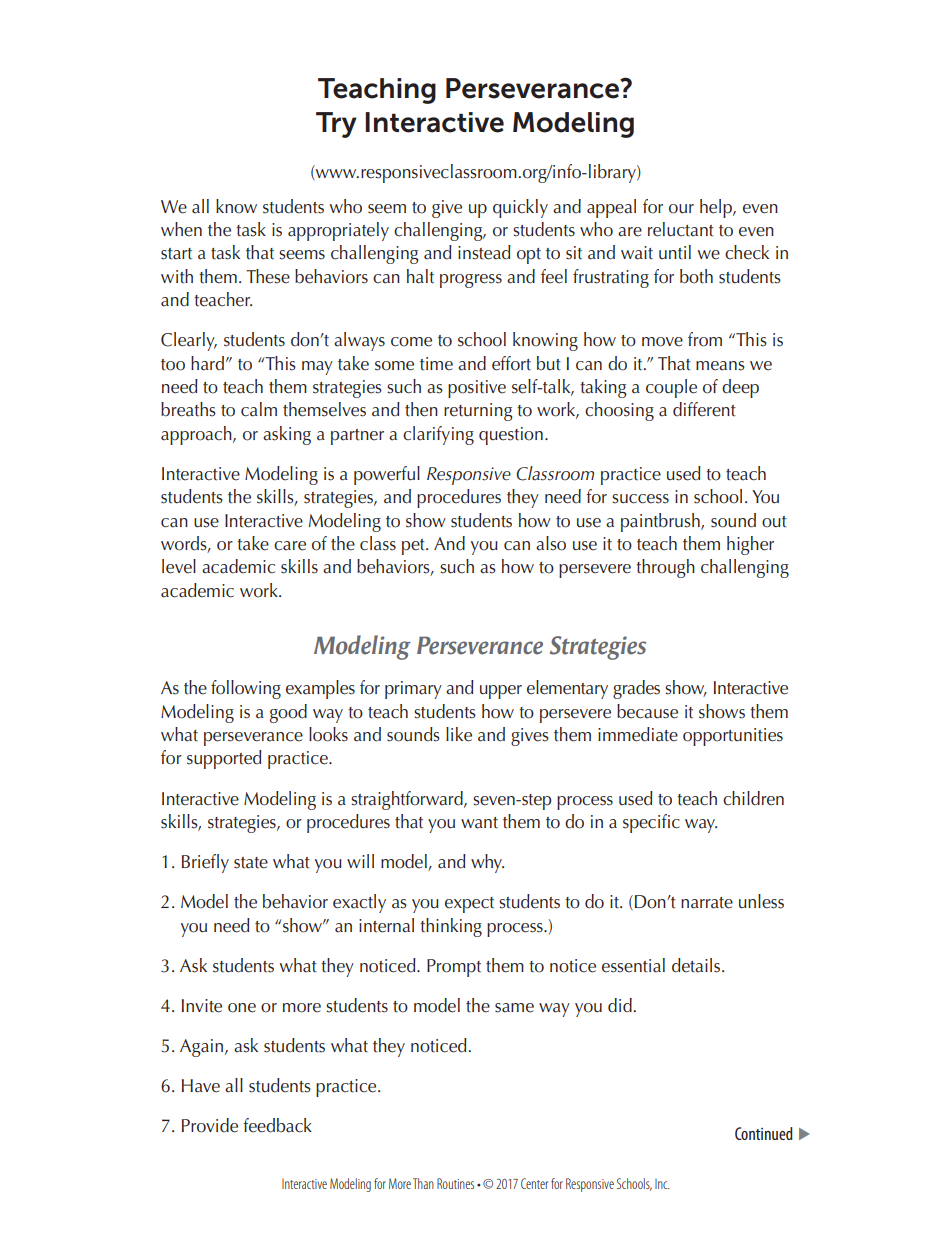  What do you see at coordinates (704, 409) in the document?
I see `different` at bounding box center [704, 409].
